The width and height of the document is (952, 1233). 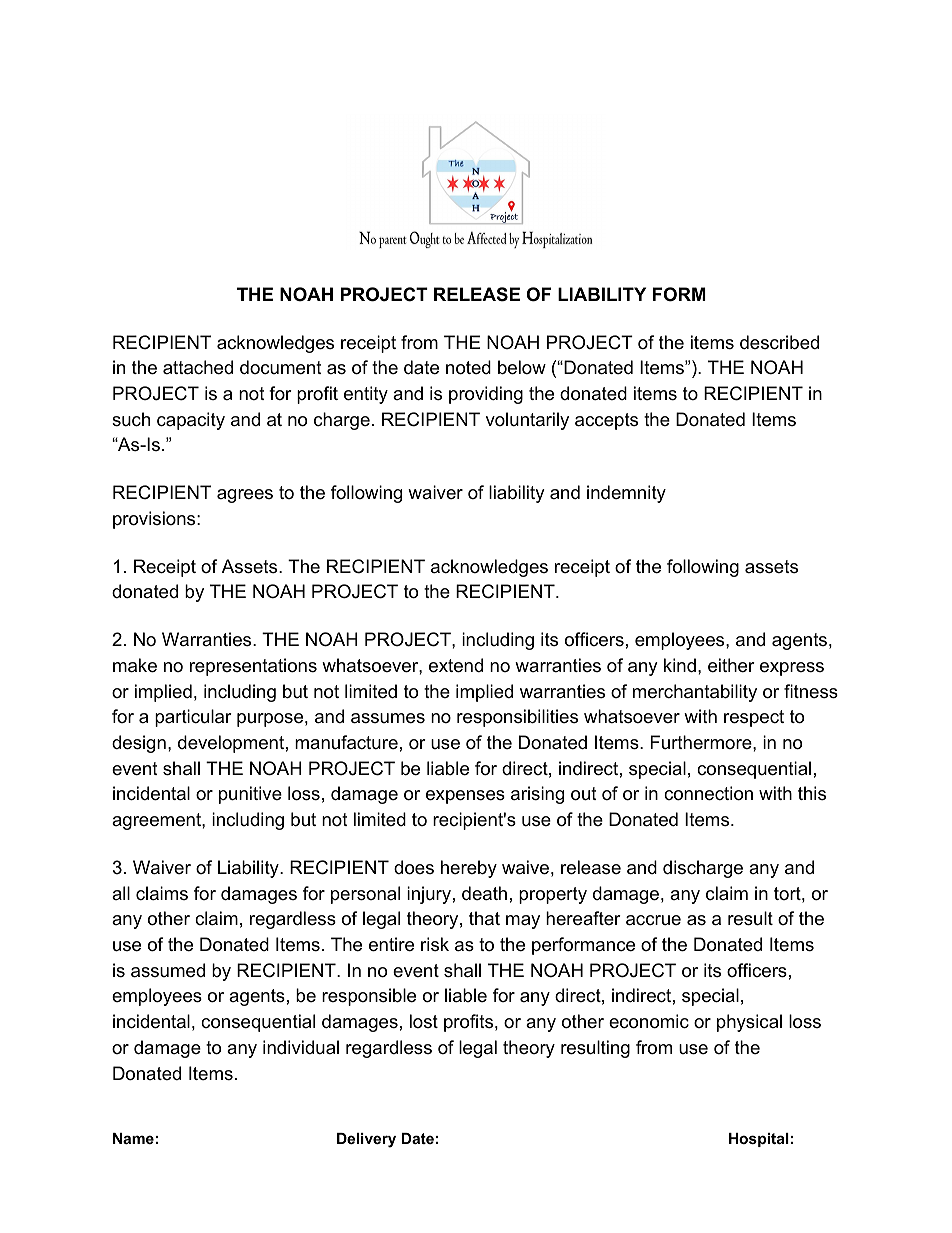 I want to click on assumed, so click(x=168, y=970).
